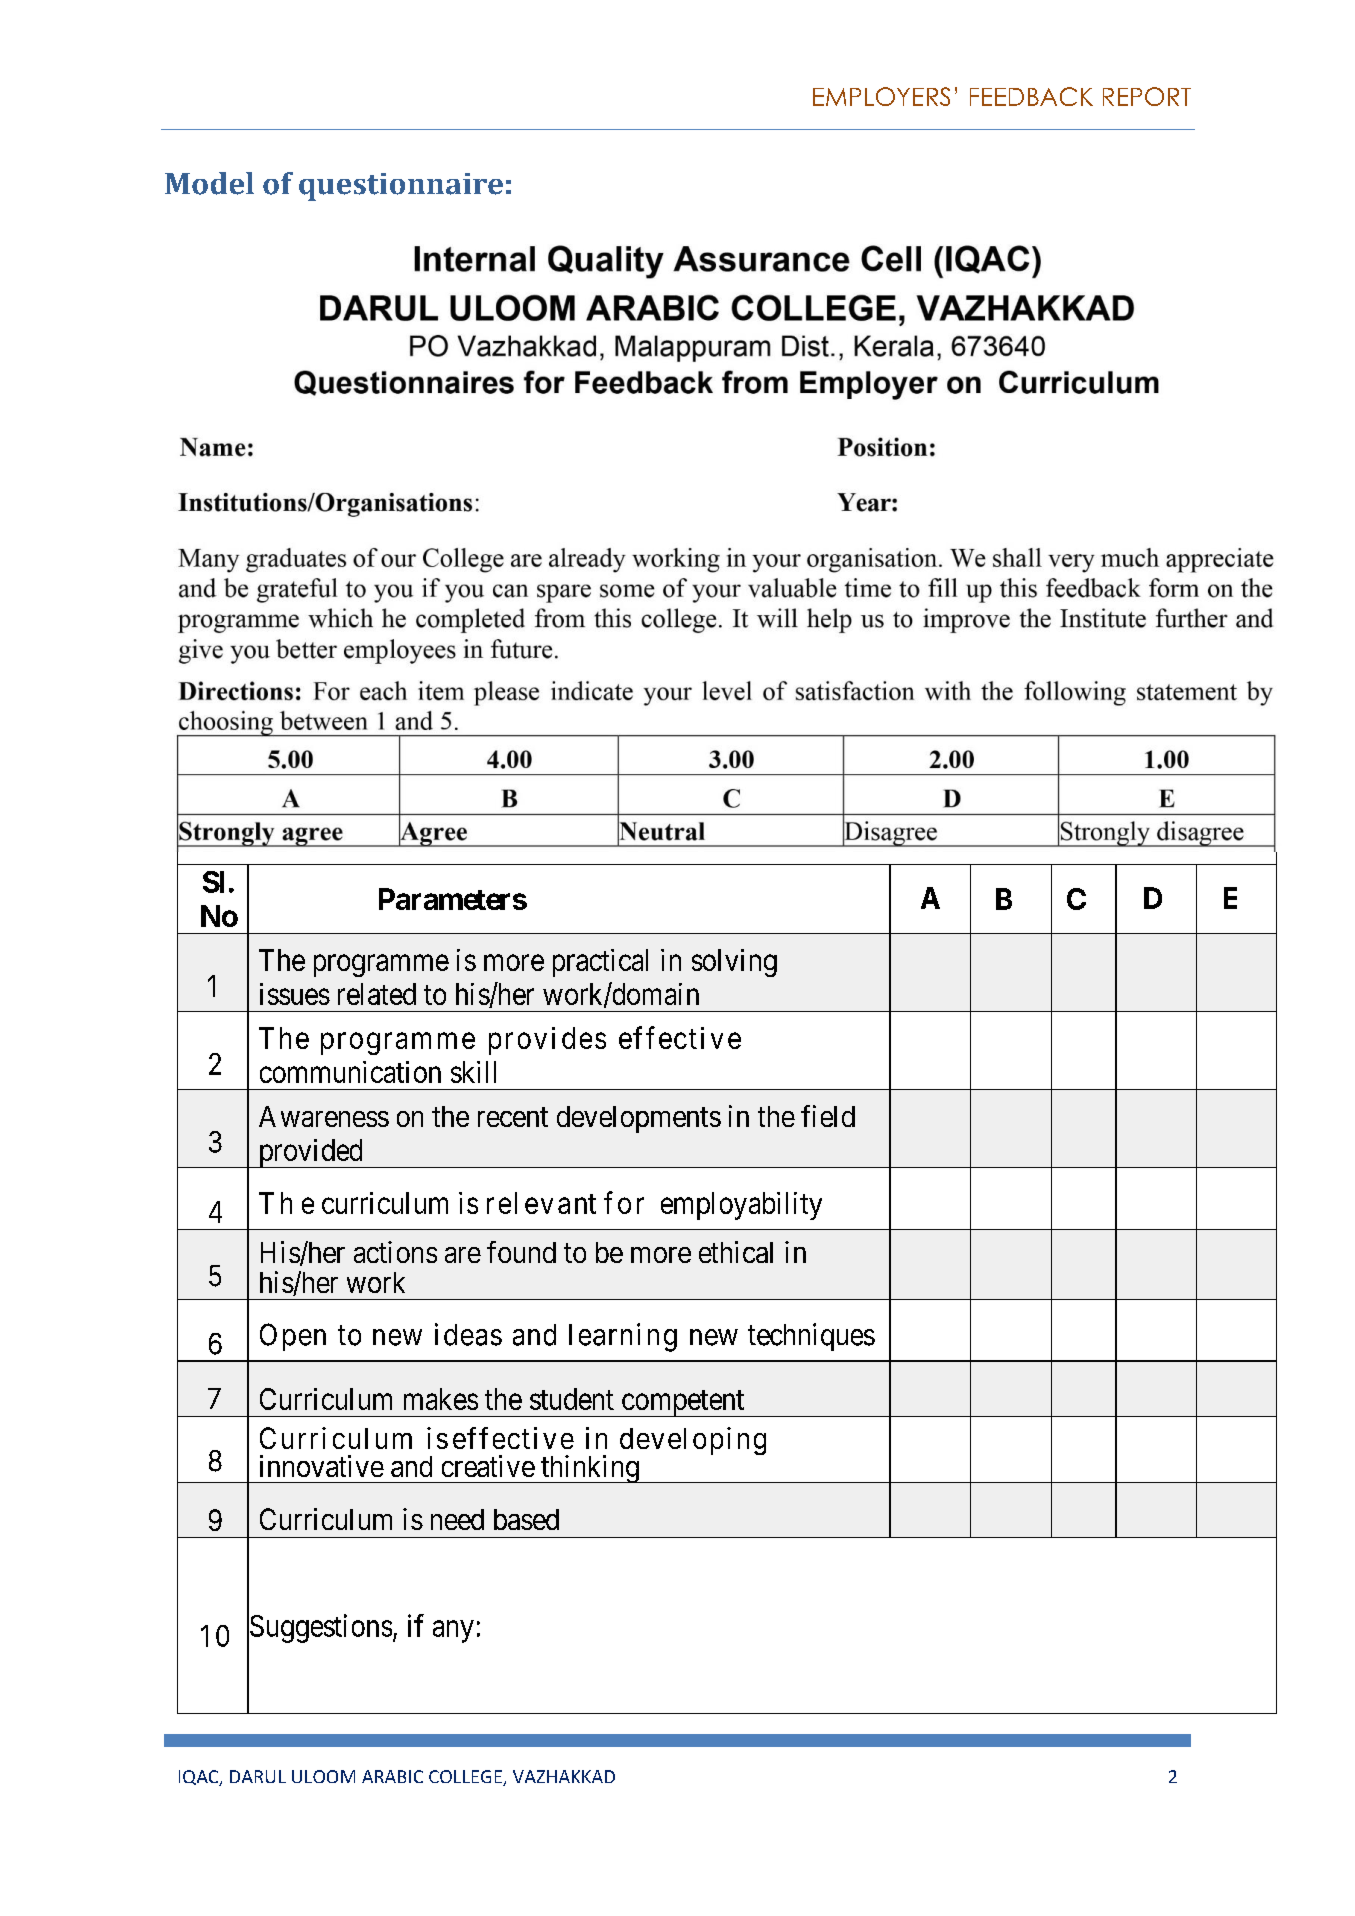  What do you see at coordinates (828, 1116) in the page?
I see `field` at bounding box center [828, 1116].
